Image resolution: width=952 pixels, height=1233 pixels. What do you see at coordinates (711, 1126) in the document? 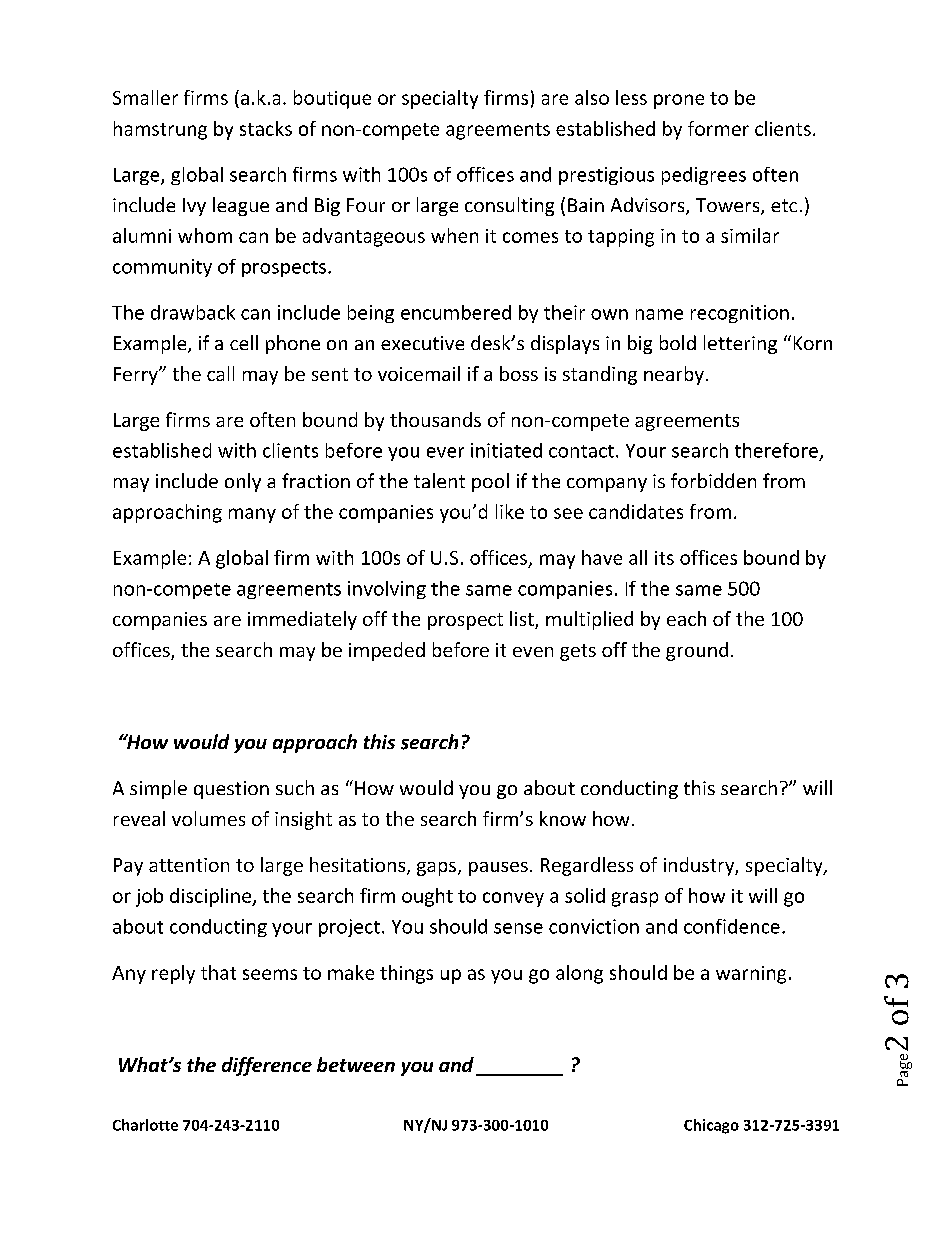
I see `Chicago` at bounding box center [711, 1126].
